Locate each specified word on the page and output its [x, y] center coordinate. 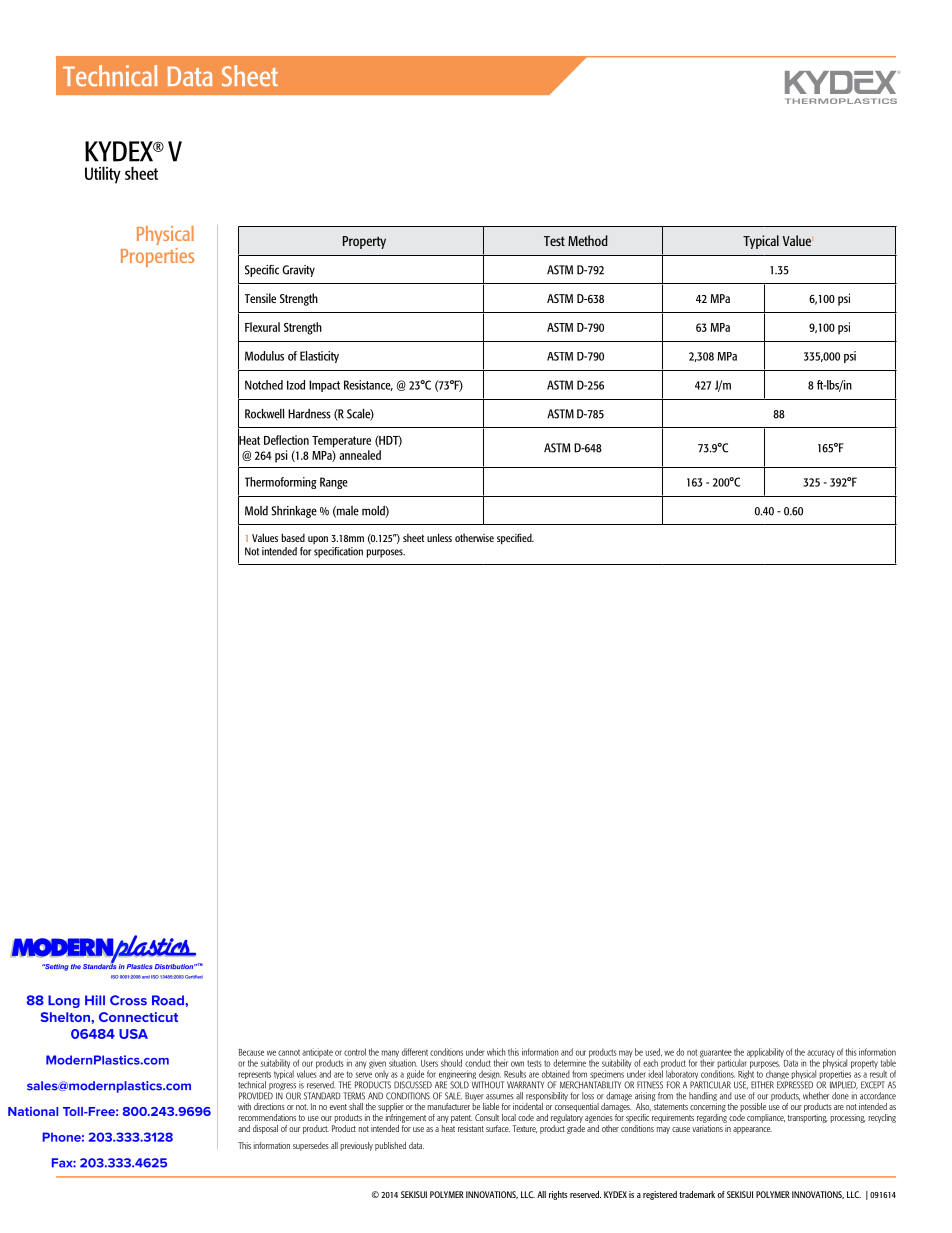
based [293, 537]
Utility [103, 175]
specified [515, 539]
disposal [265, 1129]
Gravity [298, 271]
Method [588, 240]
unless [439, 537]
